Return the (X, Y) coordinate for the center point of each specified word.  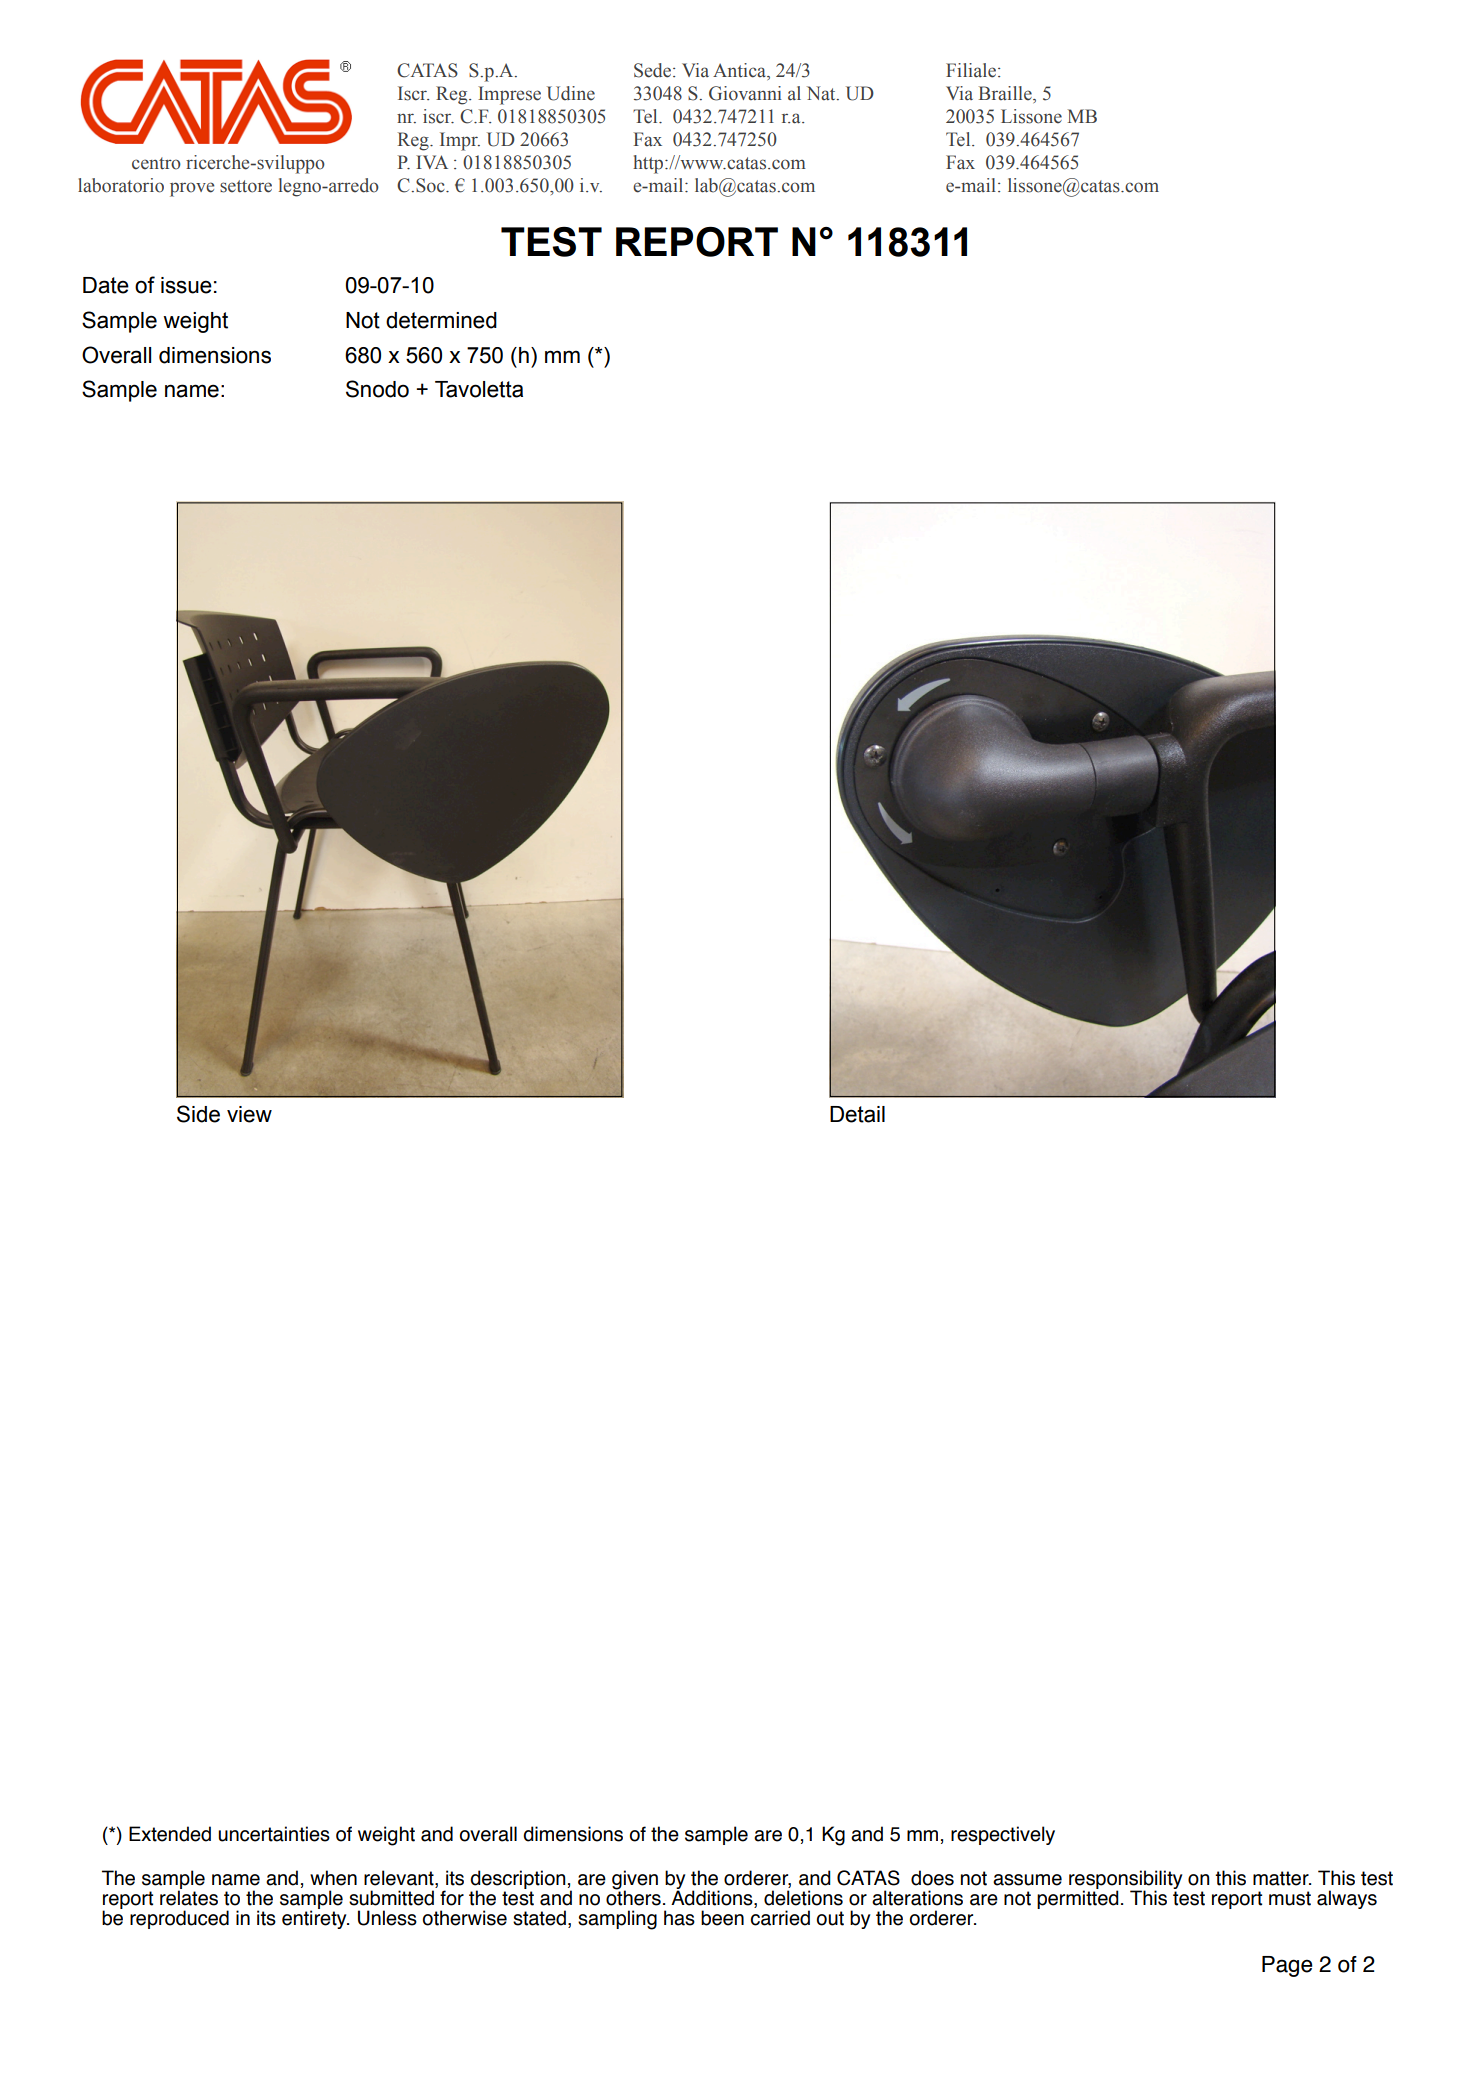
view (249, 1114)
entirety (315, 1918)
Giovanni (745, 93)
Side (198, 1114)
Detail (857, 1114)
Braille (1006, 94)
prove (192, 189)
